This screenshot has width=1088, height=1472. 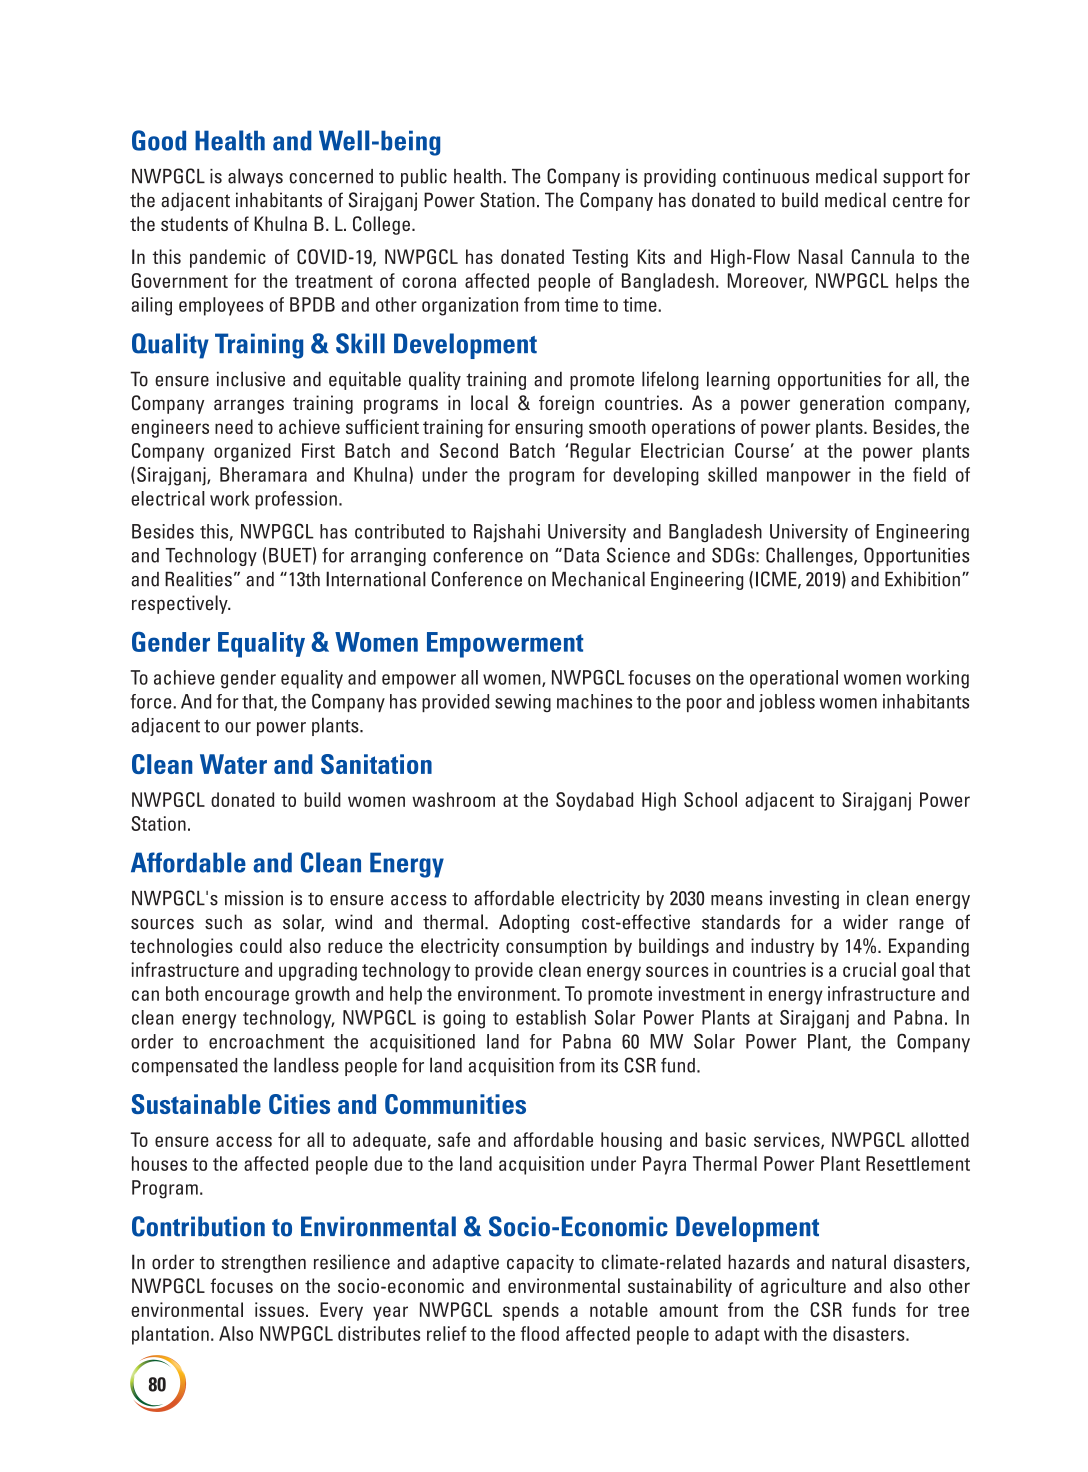 I want to click on wider, so click(x=865, y=922).
